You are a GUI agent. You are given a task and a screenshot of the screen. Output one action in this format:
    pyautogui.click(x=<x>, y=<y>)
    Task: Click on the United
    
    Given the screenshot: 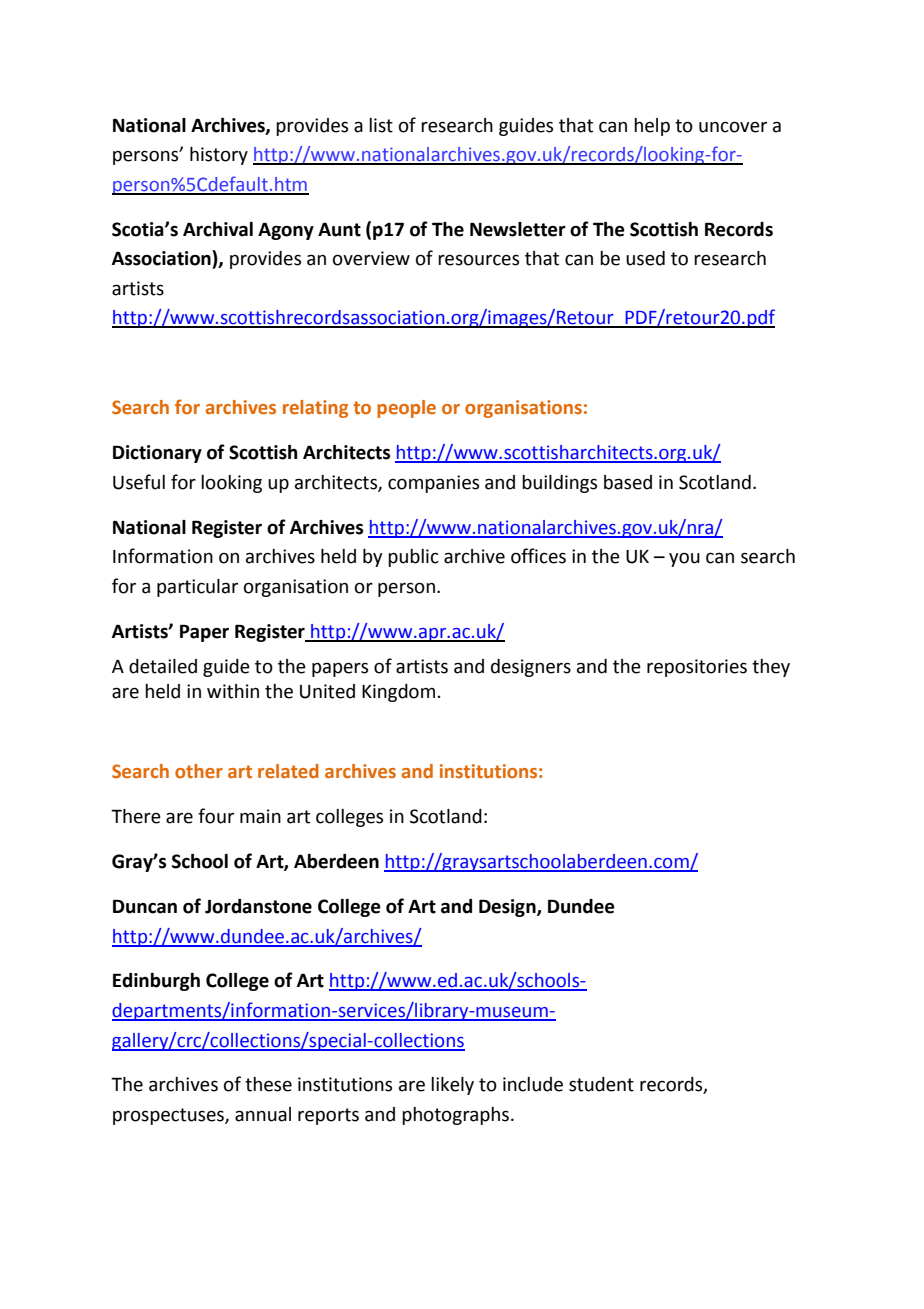 What is the action you would take?
    pyautogui.click(x=327, y=691)
